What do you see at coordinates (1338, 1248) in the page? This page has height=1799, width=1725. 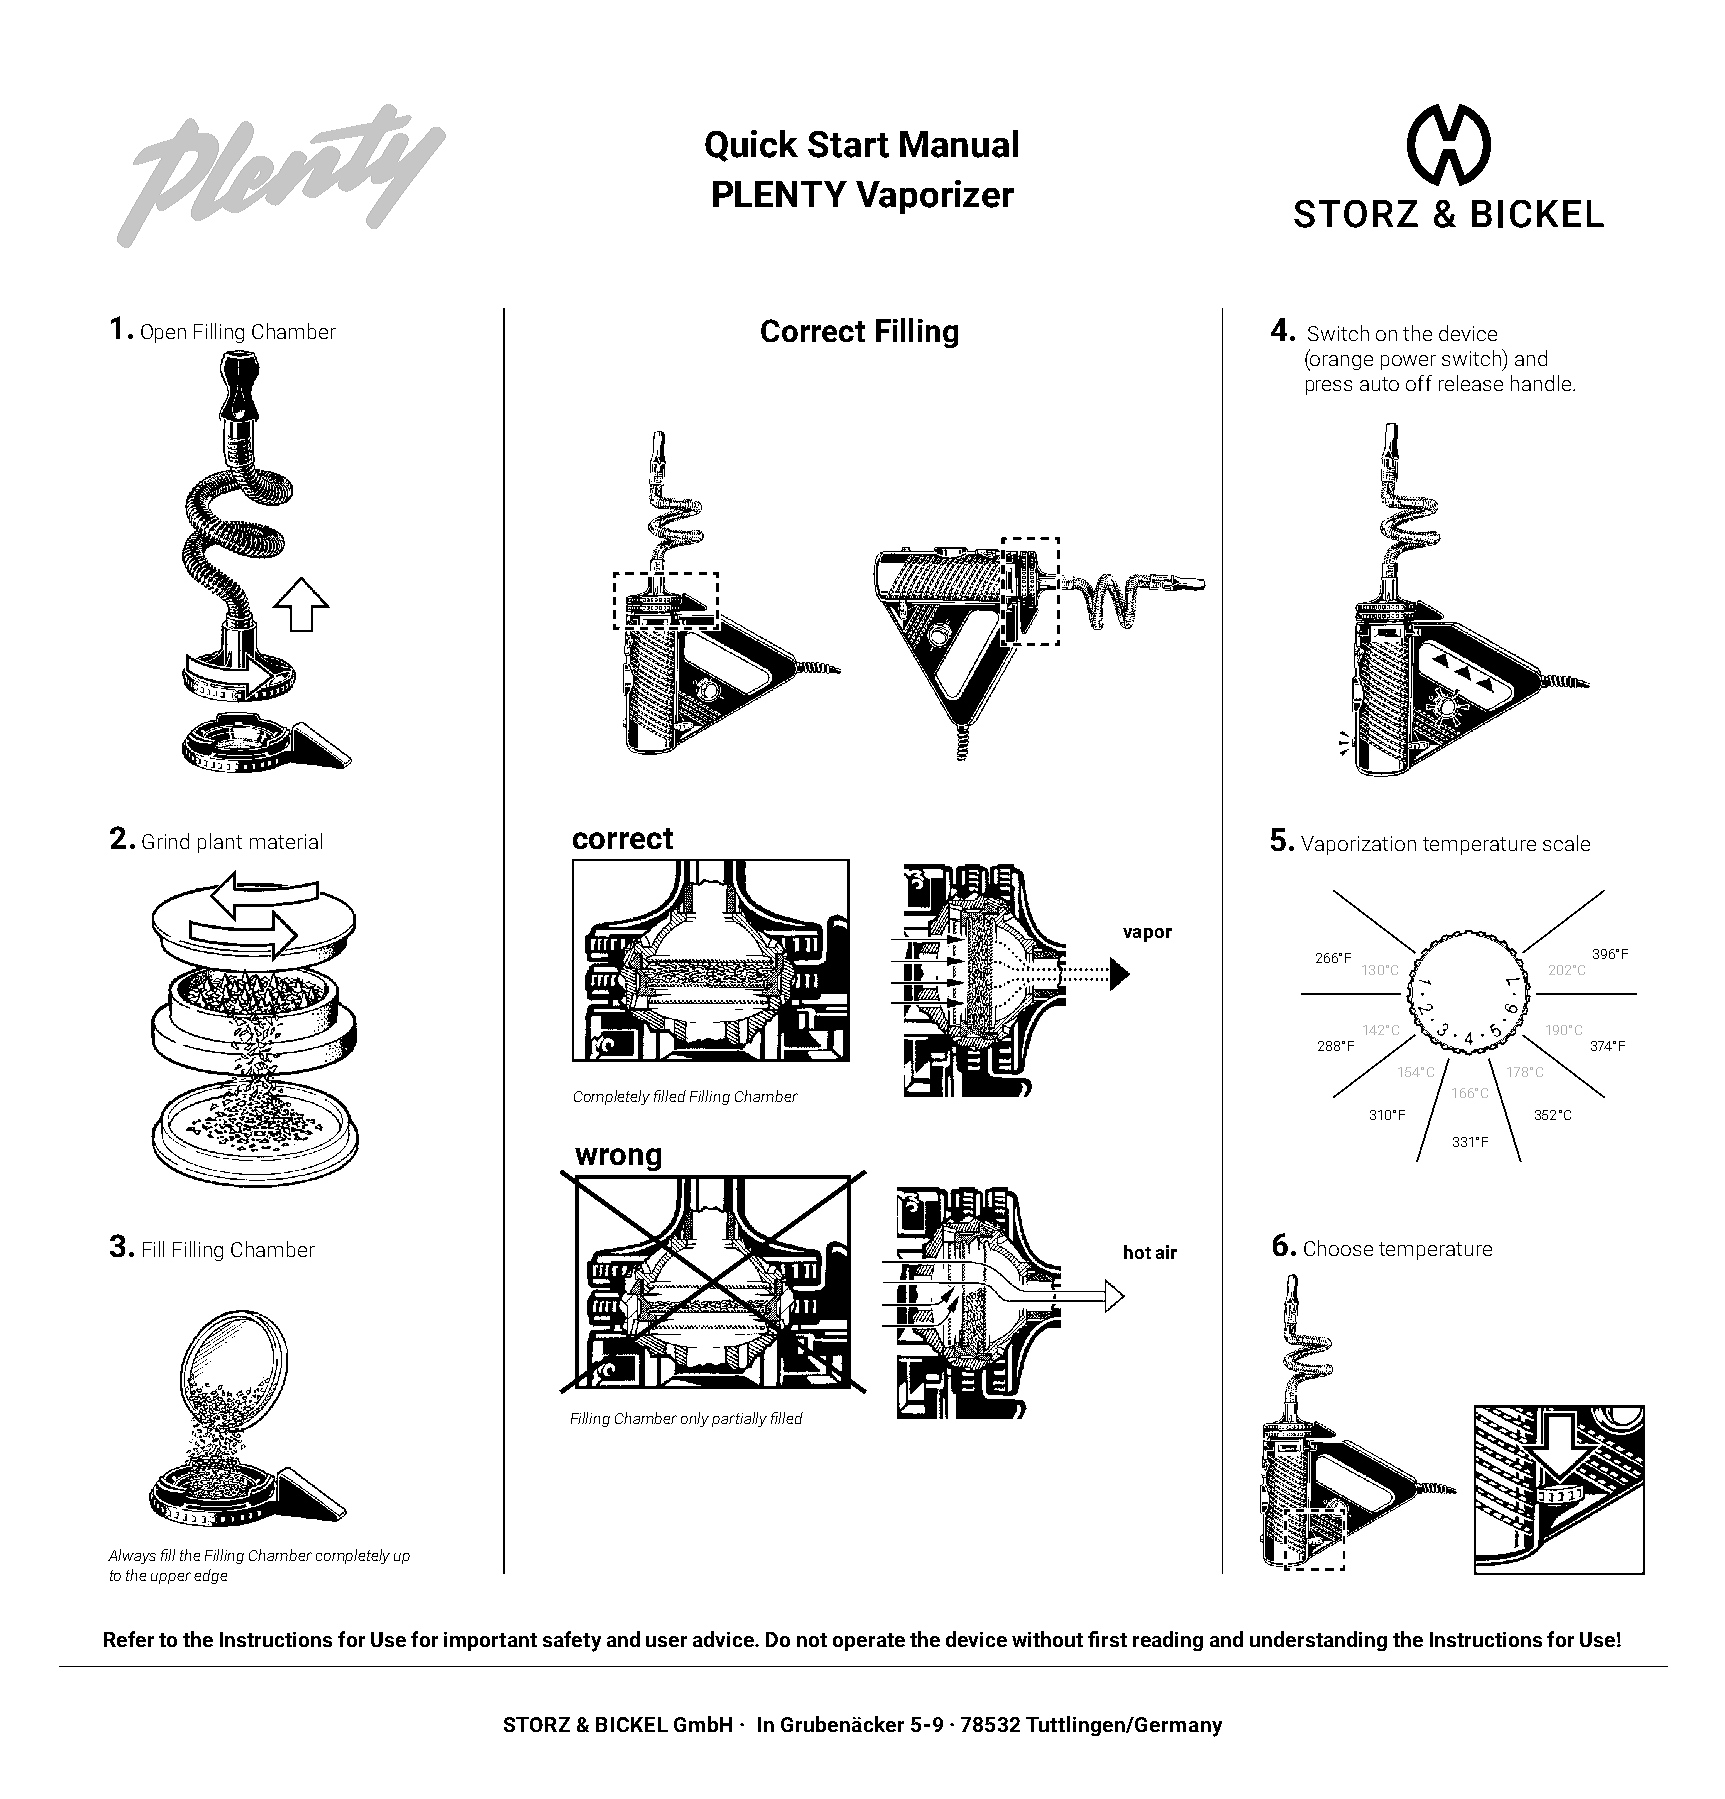 I see `Choose` at bounding box center [1338, 1248].
